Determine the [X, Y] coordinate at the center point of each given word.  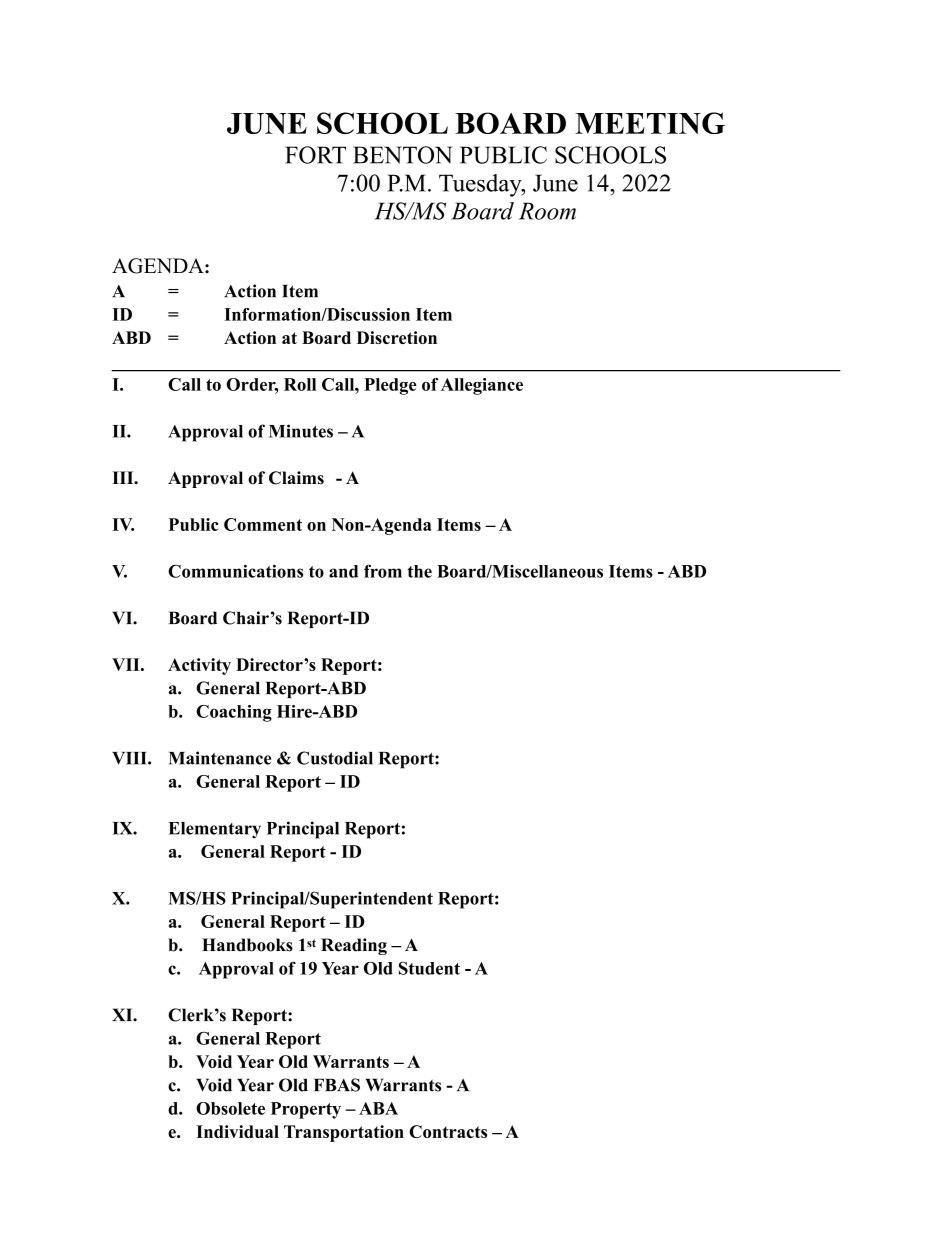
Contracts [448, 1131]
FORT [315, 155]
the [419, 571]
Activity [199, 666]
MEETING [650, 123]
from [383, 571]
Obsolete [230, 1108]
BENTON [402, 155]
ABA [378, 1108]
